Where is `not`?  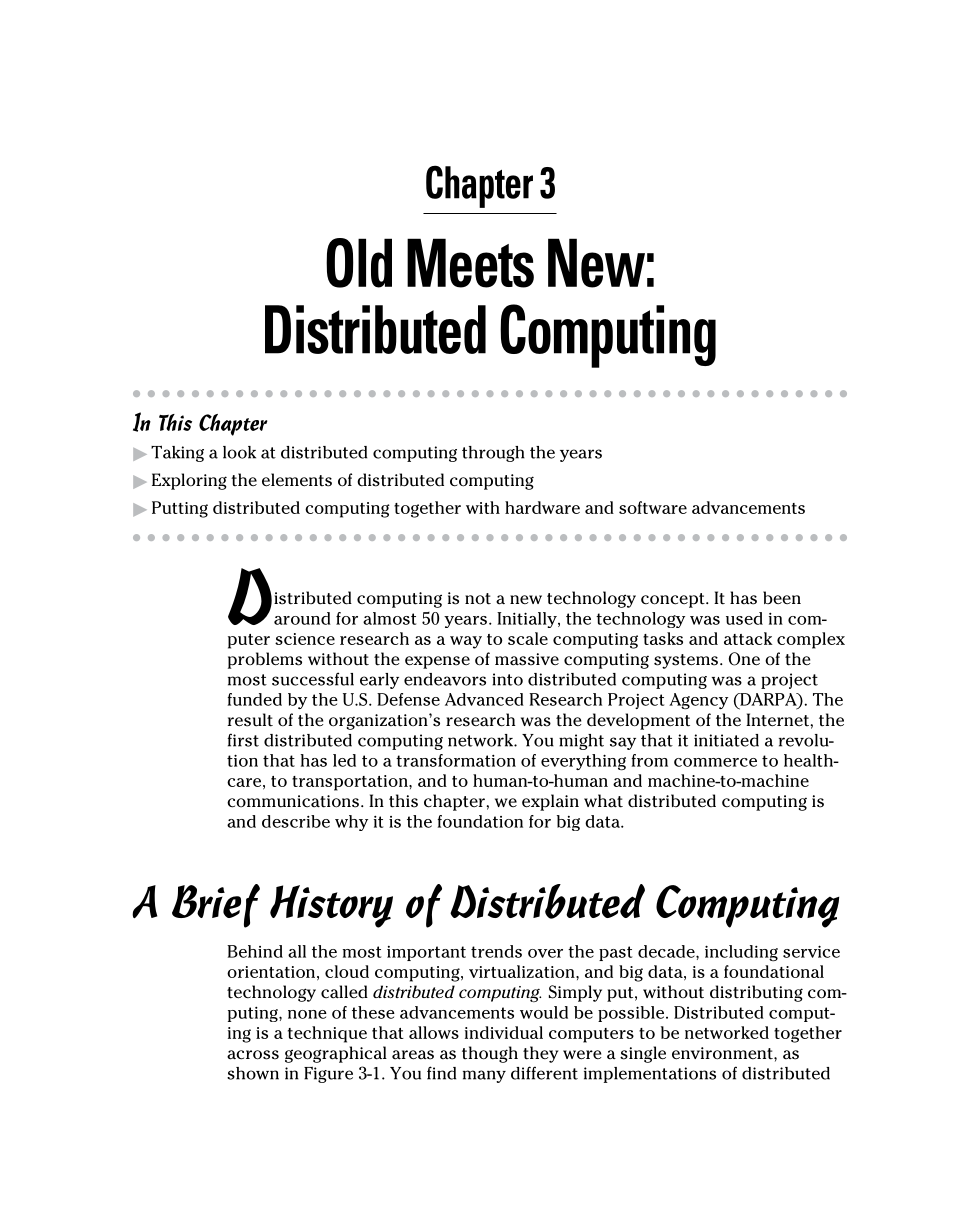 not is located at coordinates (478, 599).
